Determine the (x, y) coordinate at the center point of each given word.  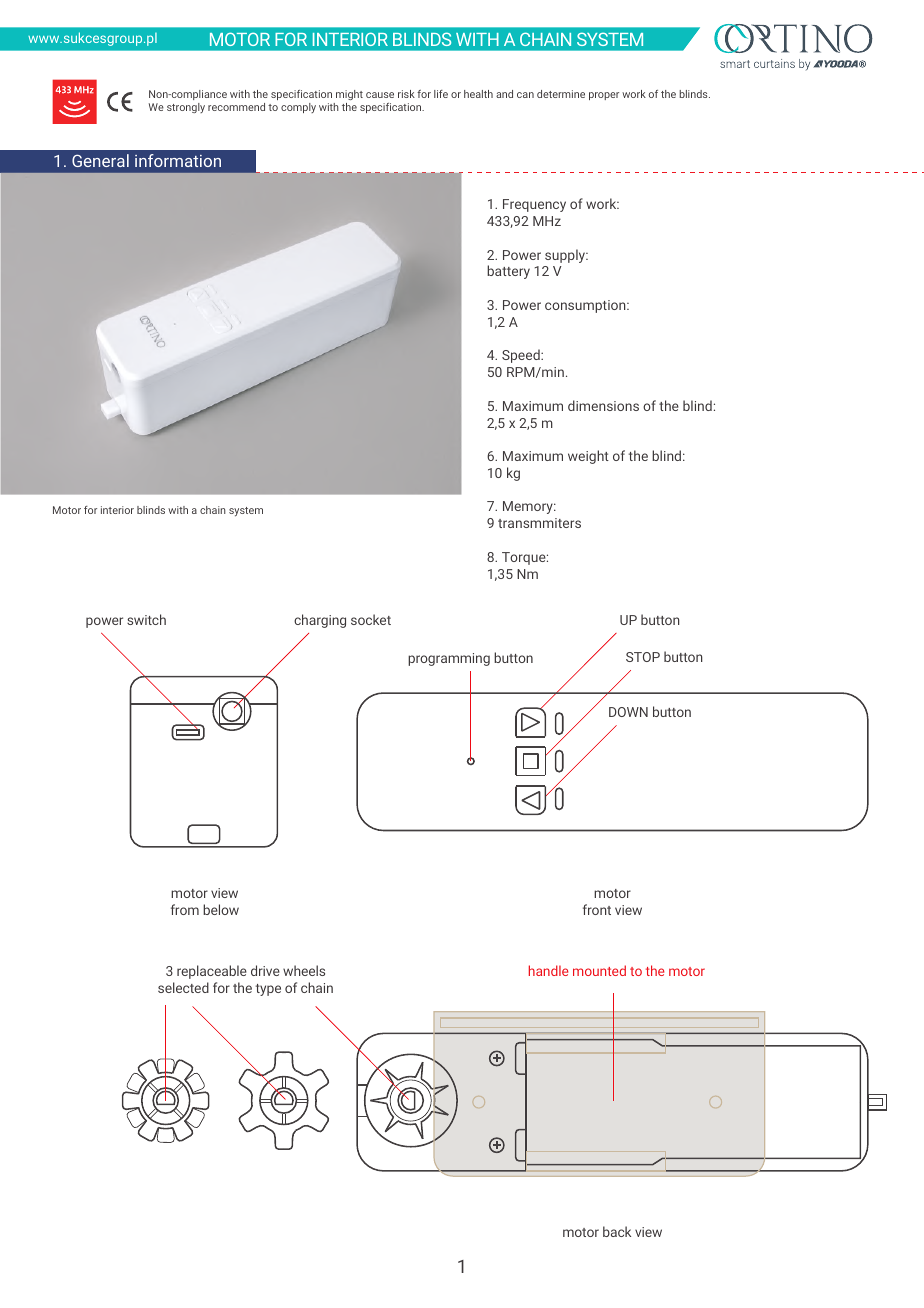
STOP (643, 657)
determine (561, 94)
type (268, 990)
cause (380, 95)
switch (146, 619)
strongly (186, 108)
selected (183, 987)
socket (371, 619)
